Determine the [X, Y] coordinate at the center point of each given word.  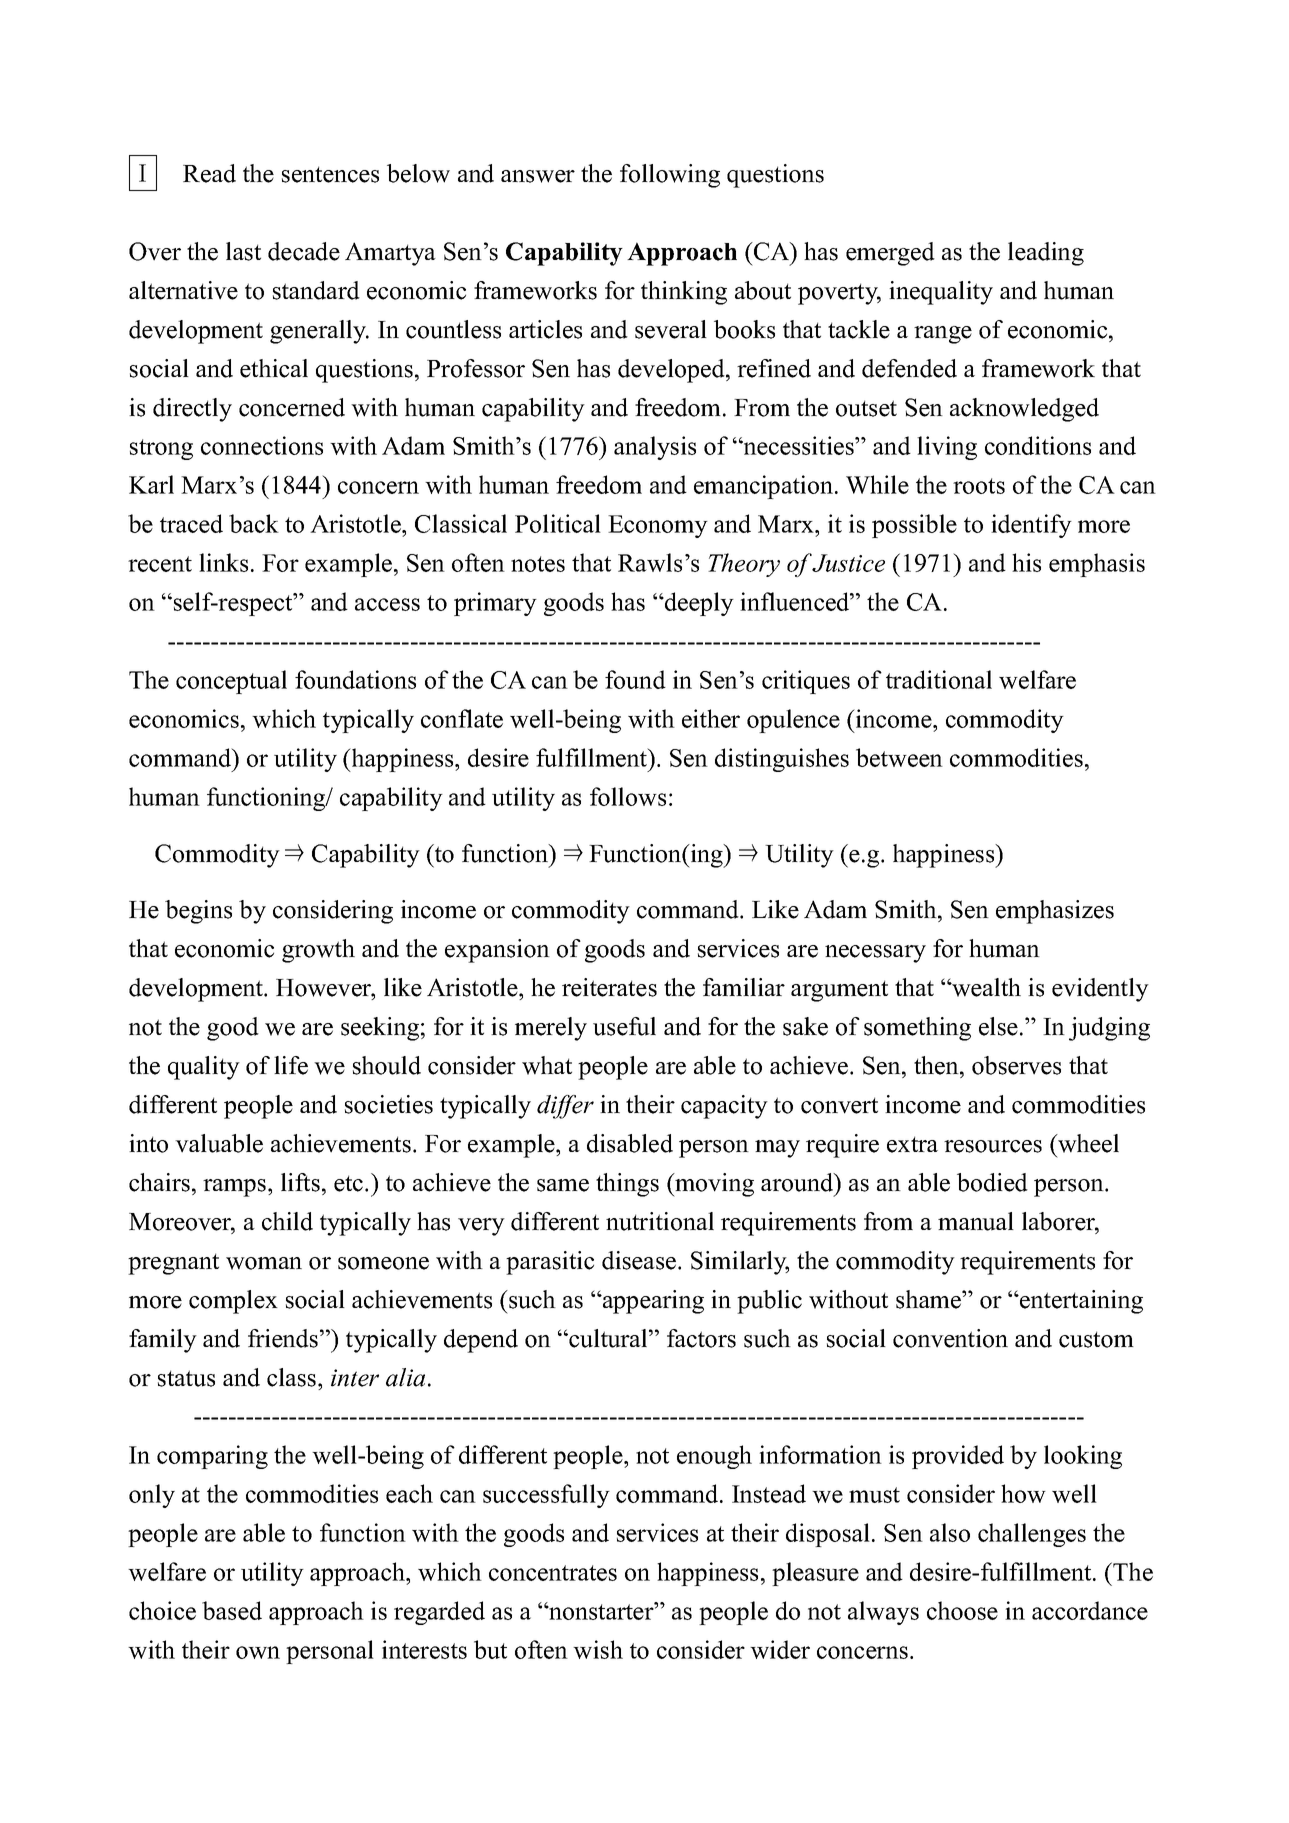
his [1026, 562]
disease [639, 1260]
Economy [658, 526]
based [232, 1610]
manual [976, 1221]
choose [962, 1610]
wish [598, 1649]
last [243, 251]
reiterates [609, 987]
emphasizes [1055, 912]
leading [1046, 254]
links [223, 562]
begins [198, 912]
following [670, 176]
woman [264, 1263]
